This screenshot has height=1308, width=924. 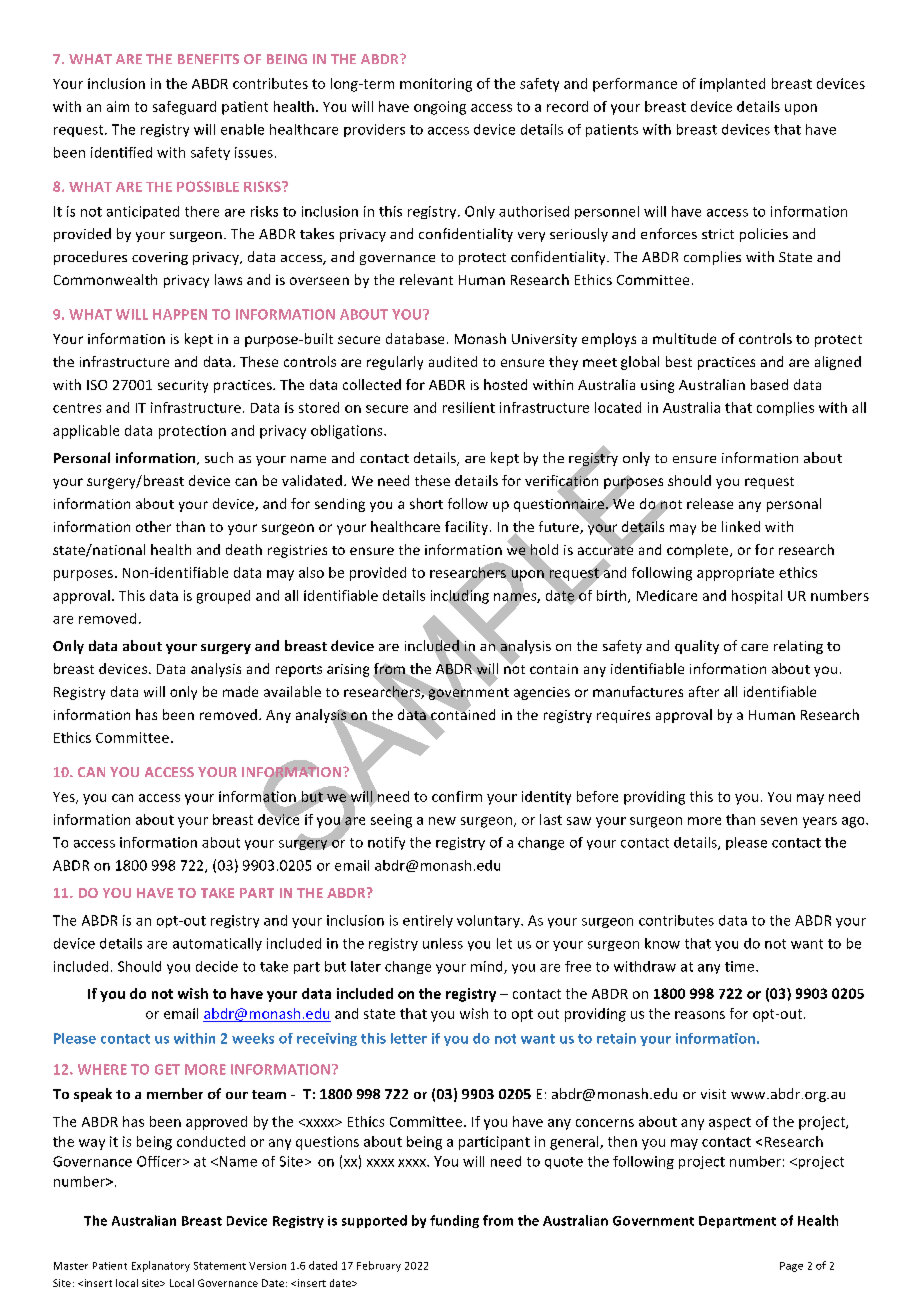 I want to click on Explanatory, so click(x=161, y=1266).
